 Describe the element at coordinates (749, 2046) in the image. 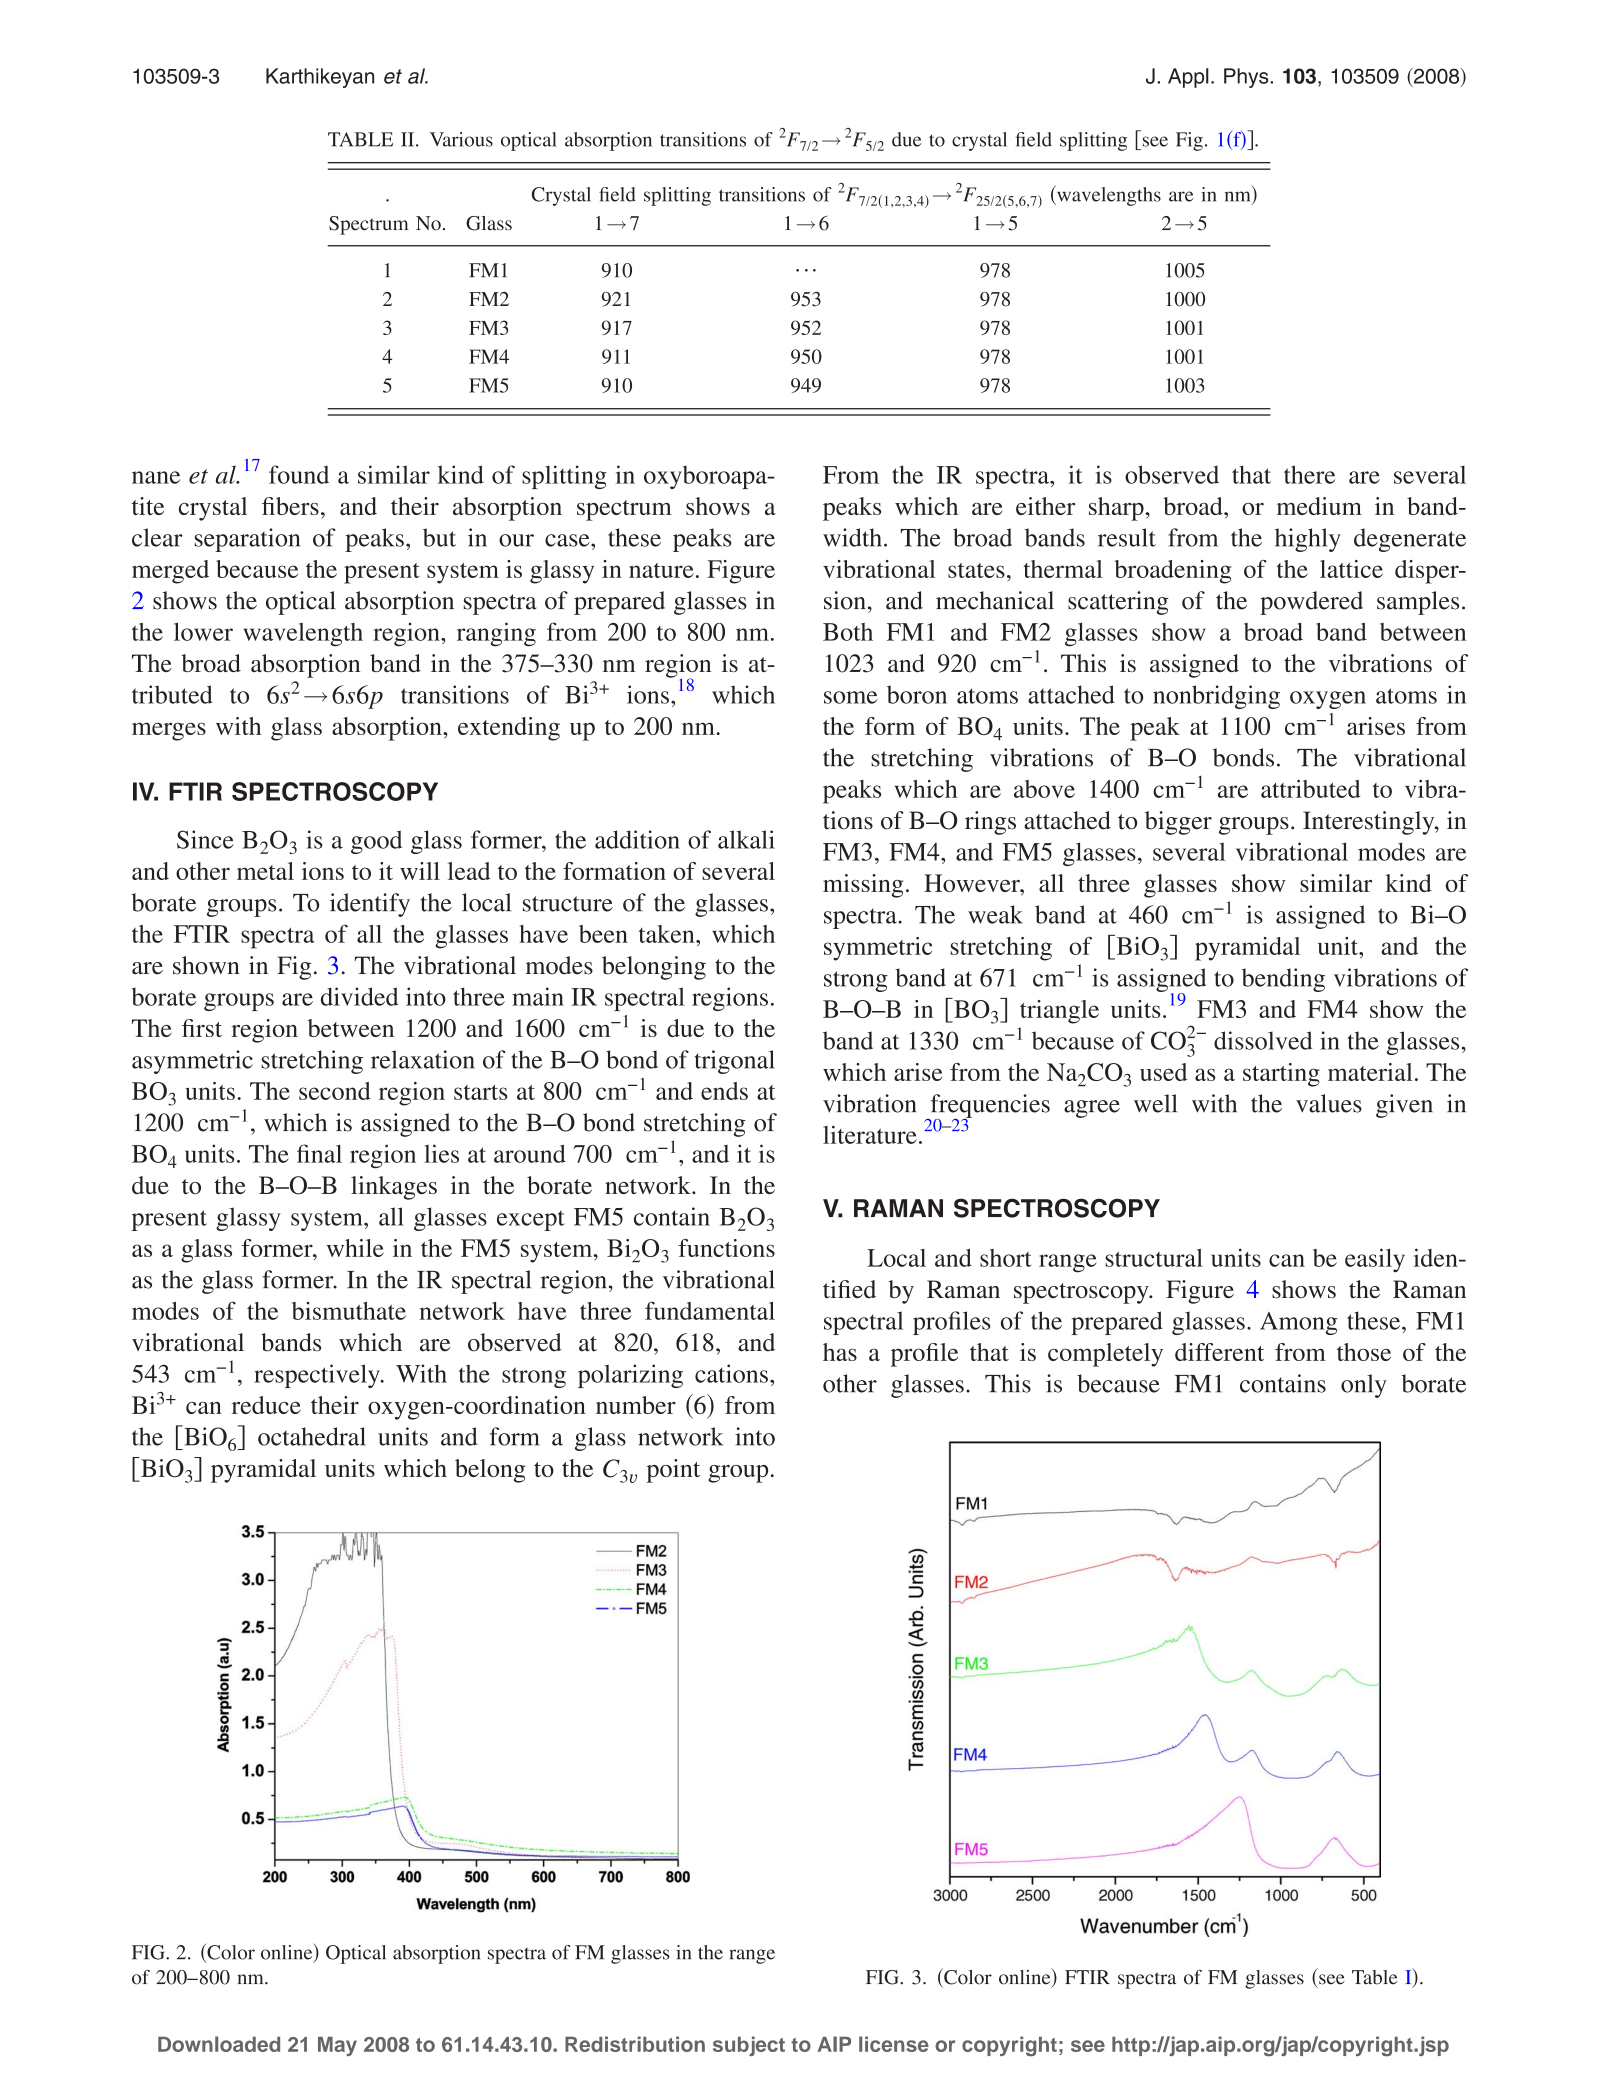

I see `subject` at that location.
